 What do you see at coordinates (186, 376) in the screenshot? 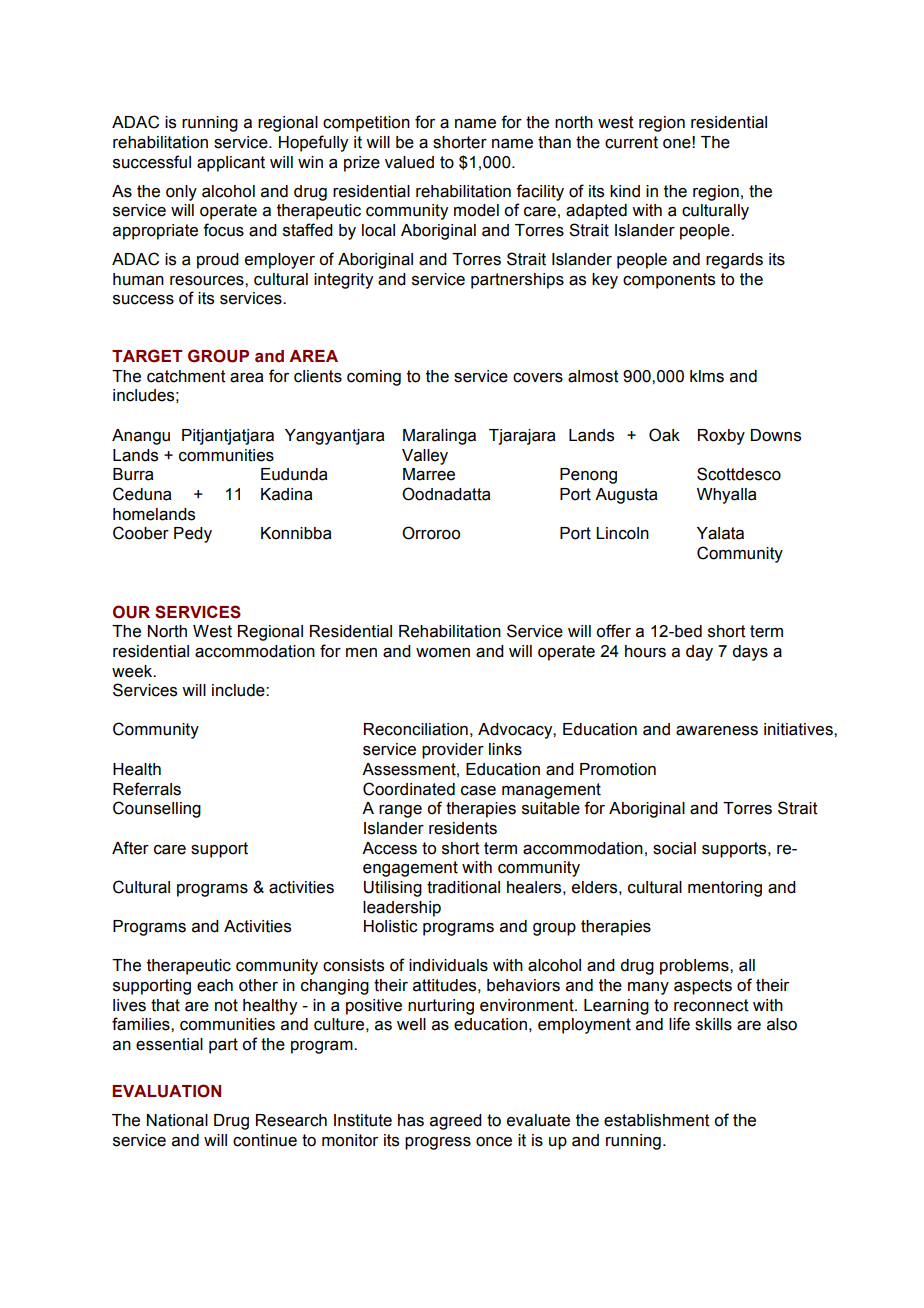
I see `catchment` at bounding box center [186, 376].
